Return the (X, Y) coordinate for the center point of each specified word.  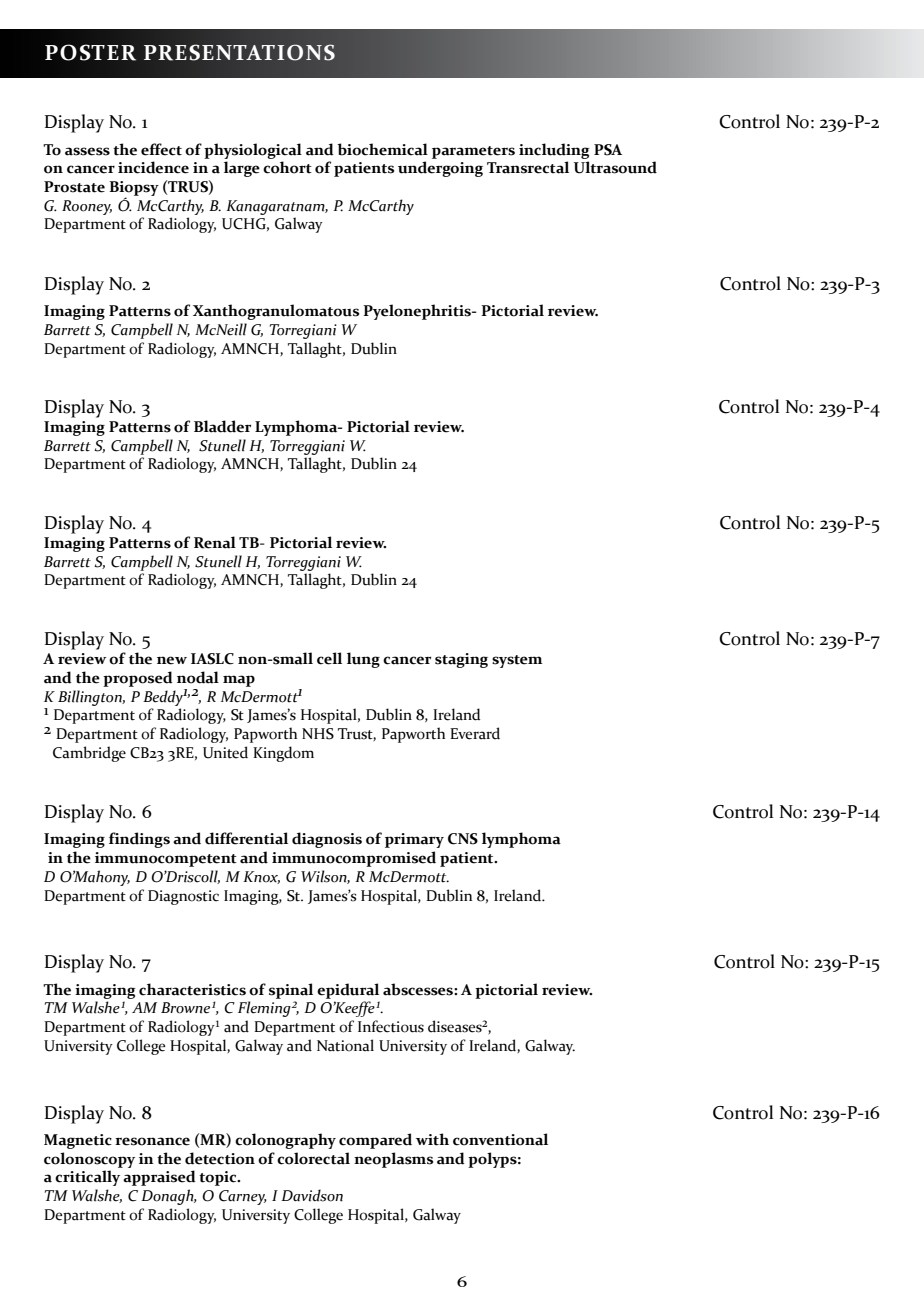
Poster (90, 52)
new (172, 660)
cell (329, 658)
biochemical (382, 149)
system (517, 661)
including (554, 151)
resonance (152, 1141)
